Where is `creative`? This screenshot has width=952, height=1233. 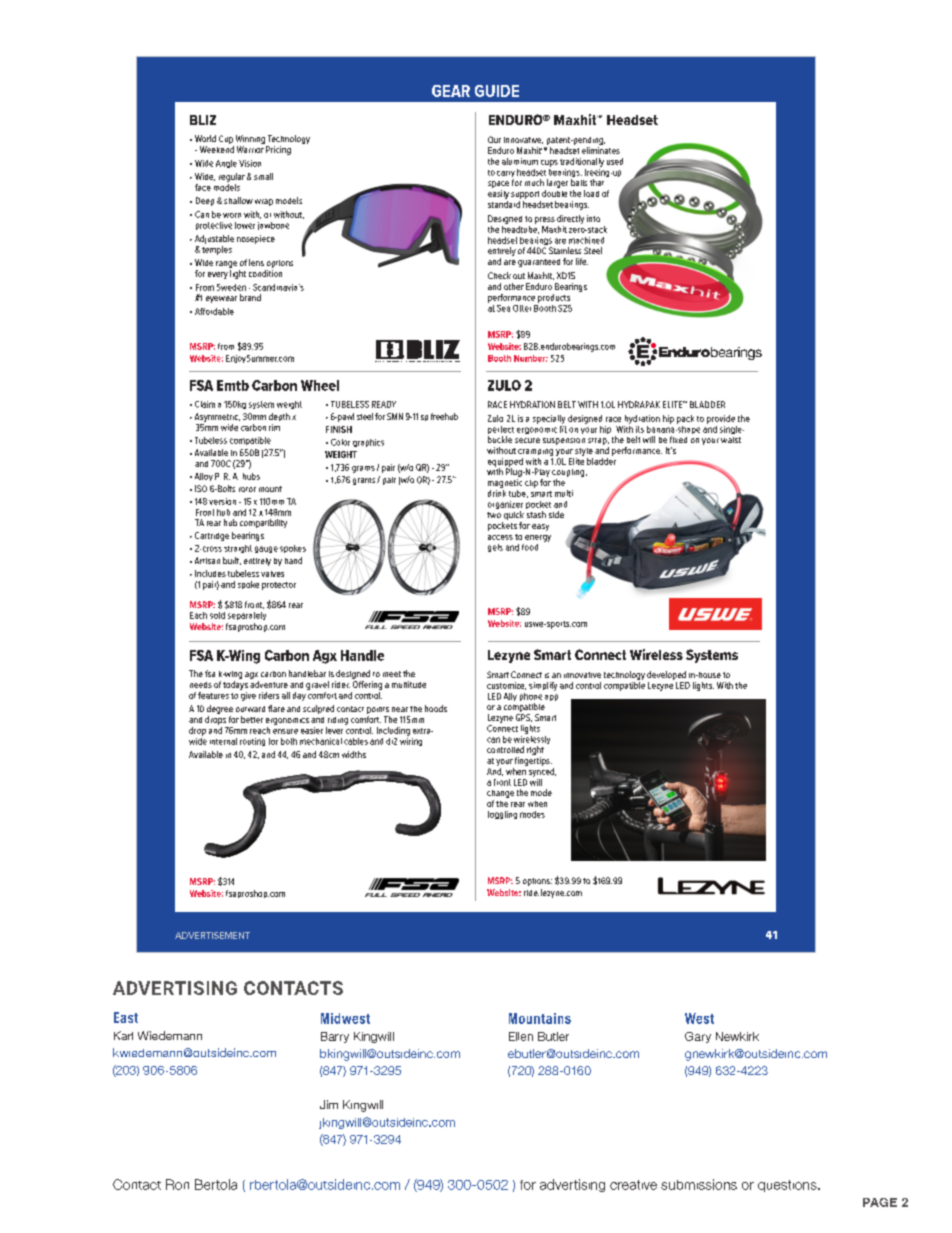 creative is located at coordinates (633, 1185).
